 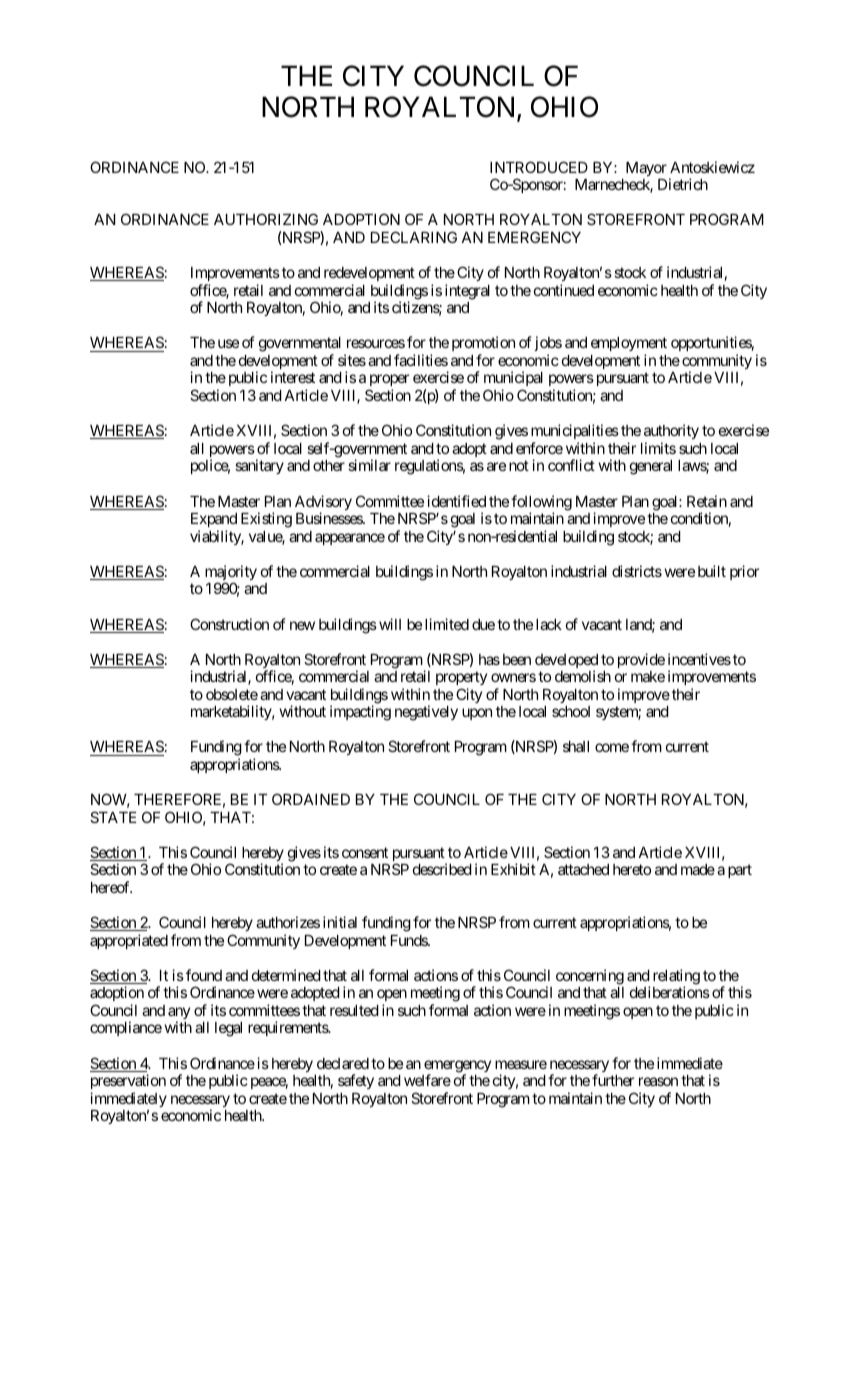 What do you see at coordinates (651, 467) in the screenshot?
I see `general` at bounding box center [651, 467].
